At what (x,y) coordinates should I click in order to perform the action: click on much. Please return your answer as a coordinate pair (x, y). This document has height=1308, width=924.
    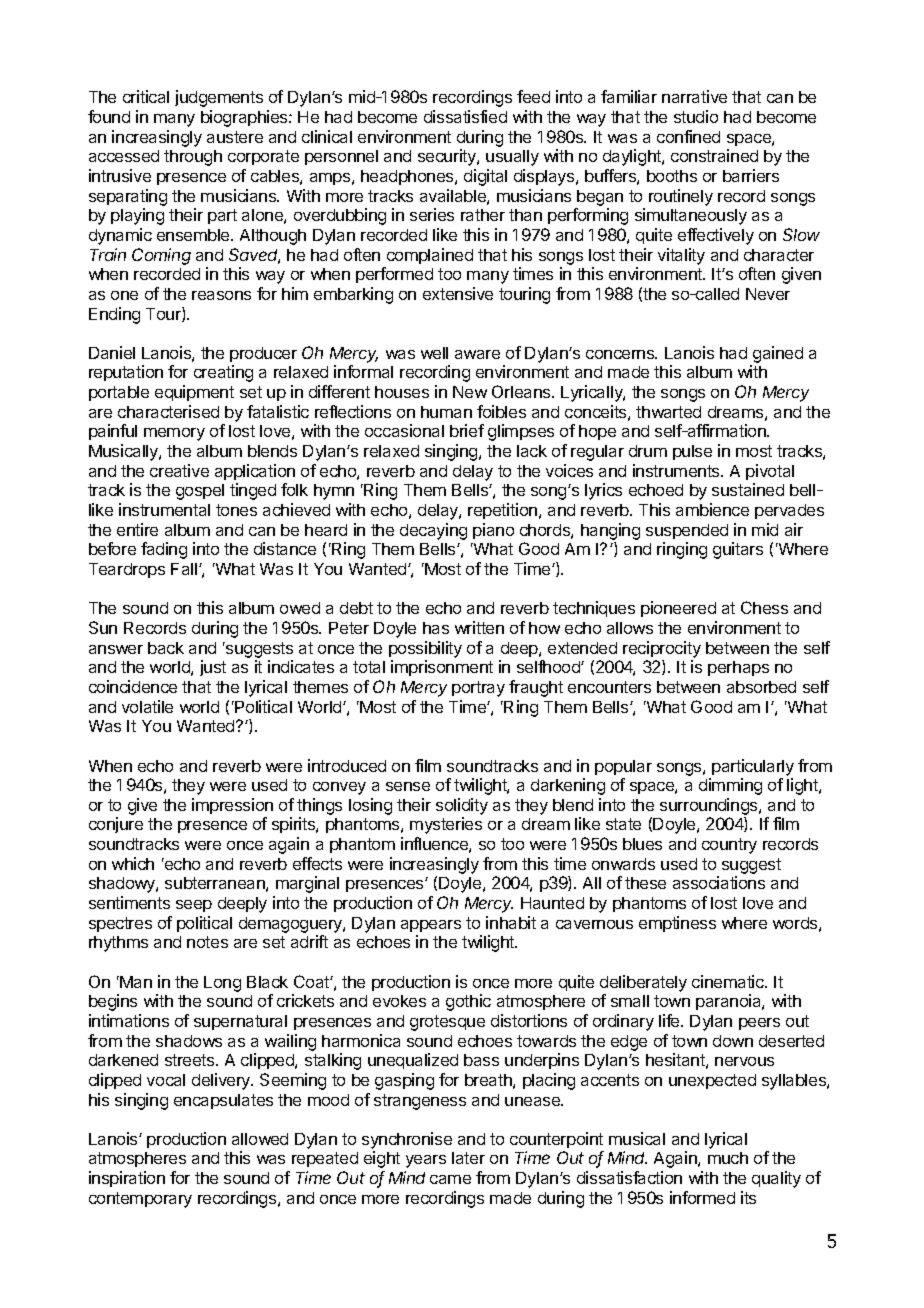
    Looking at the image, I should click on (728, 1158).
